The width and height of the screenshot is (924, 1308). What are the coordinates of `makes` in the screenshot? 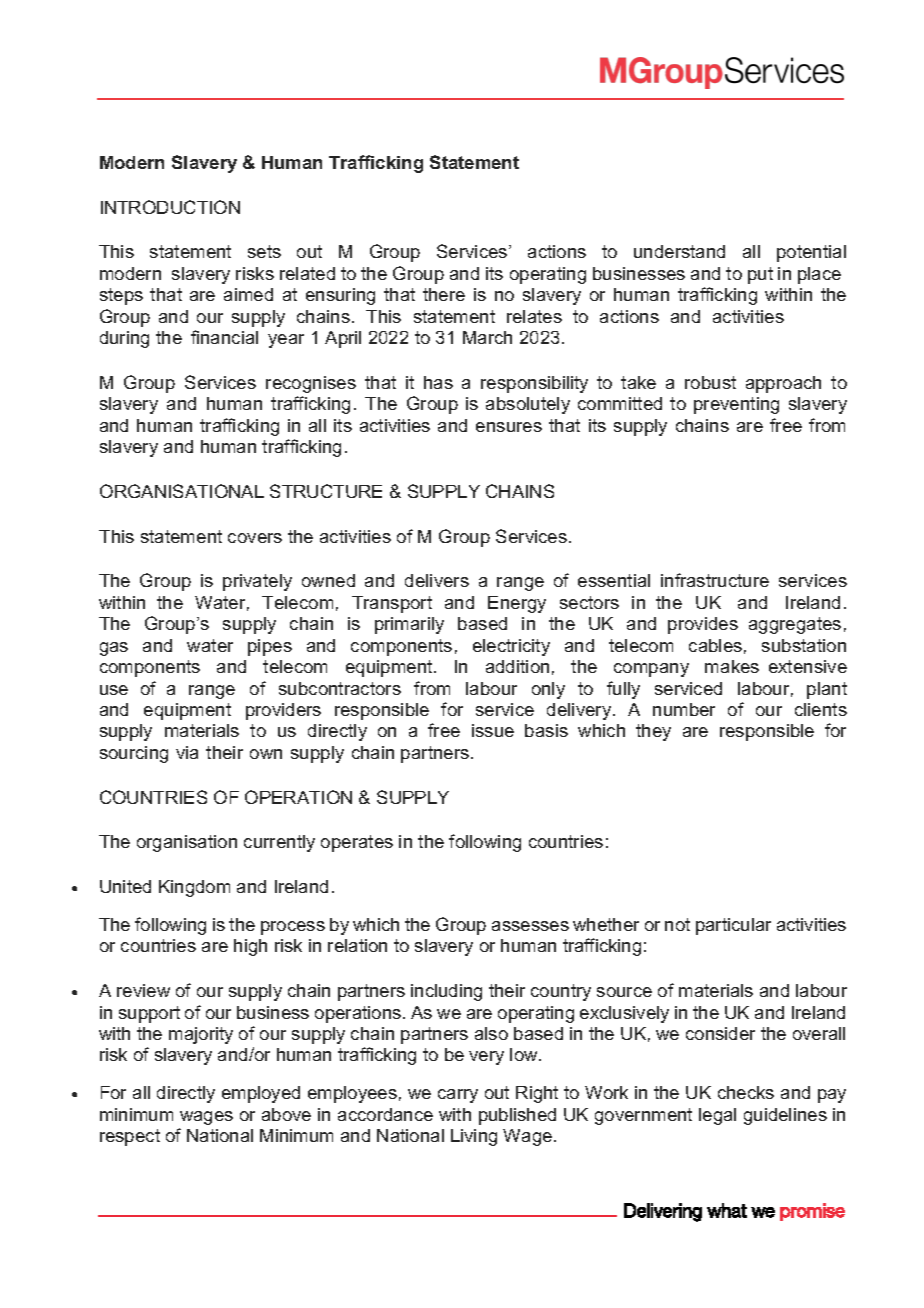 It's located at (732, 666).
